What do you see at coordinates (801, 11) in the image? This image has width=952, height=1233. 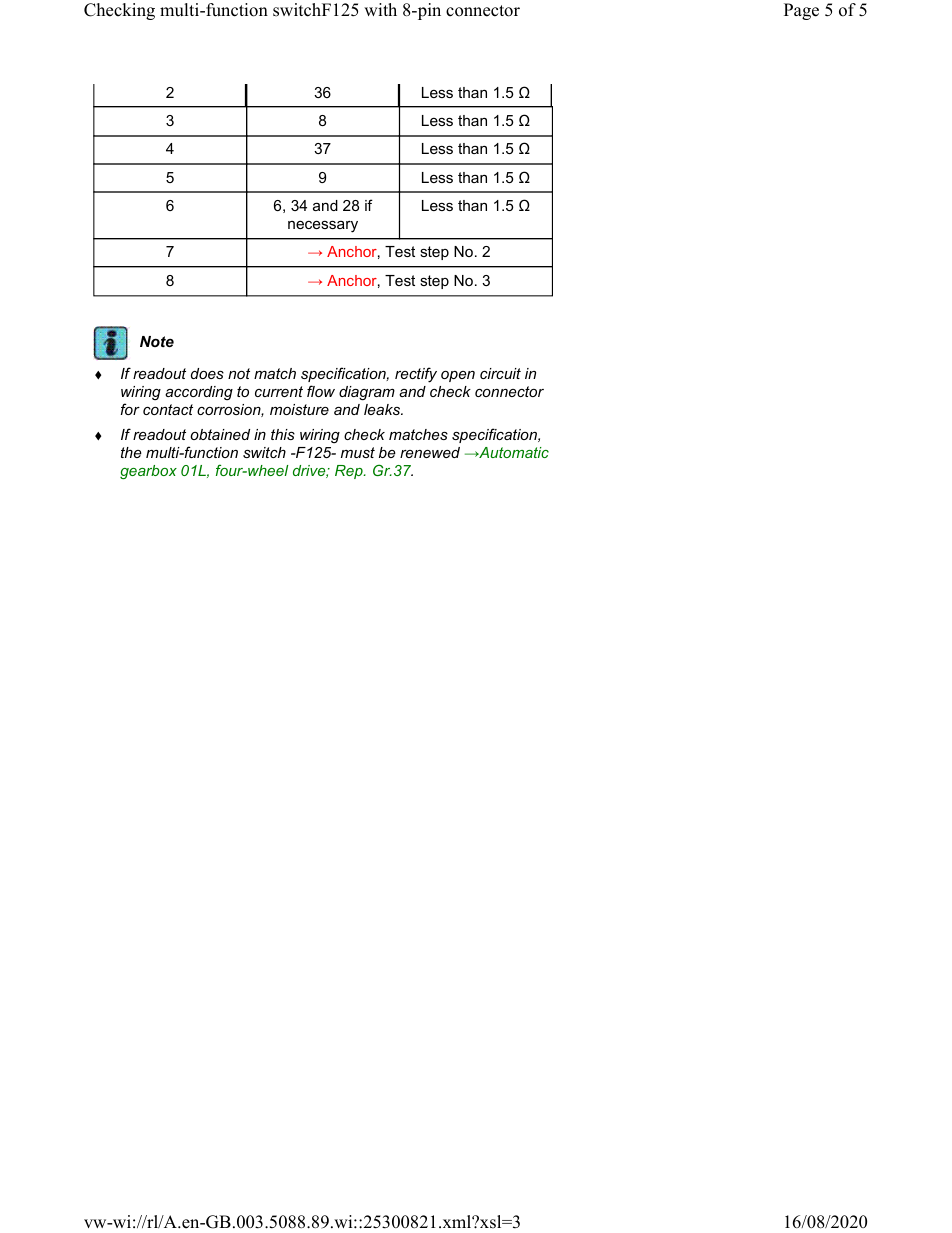 I see `Page` at bounding box center [801, 11].
